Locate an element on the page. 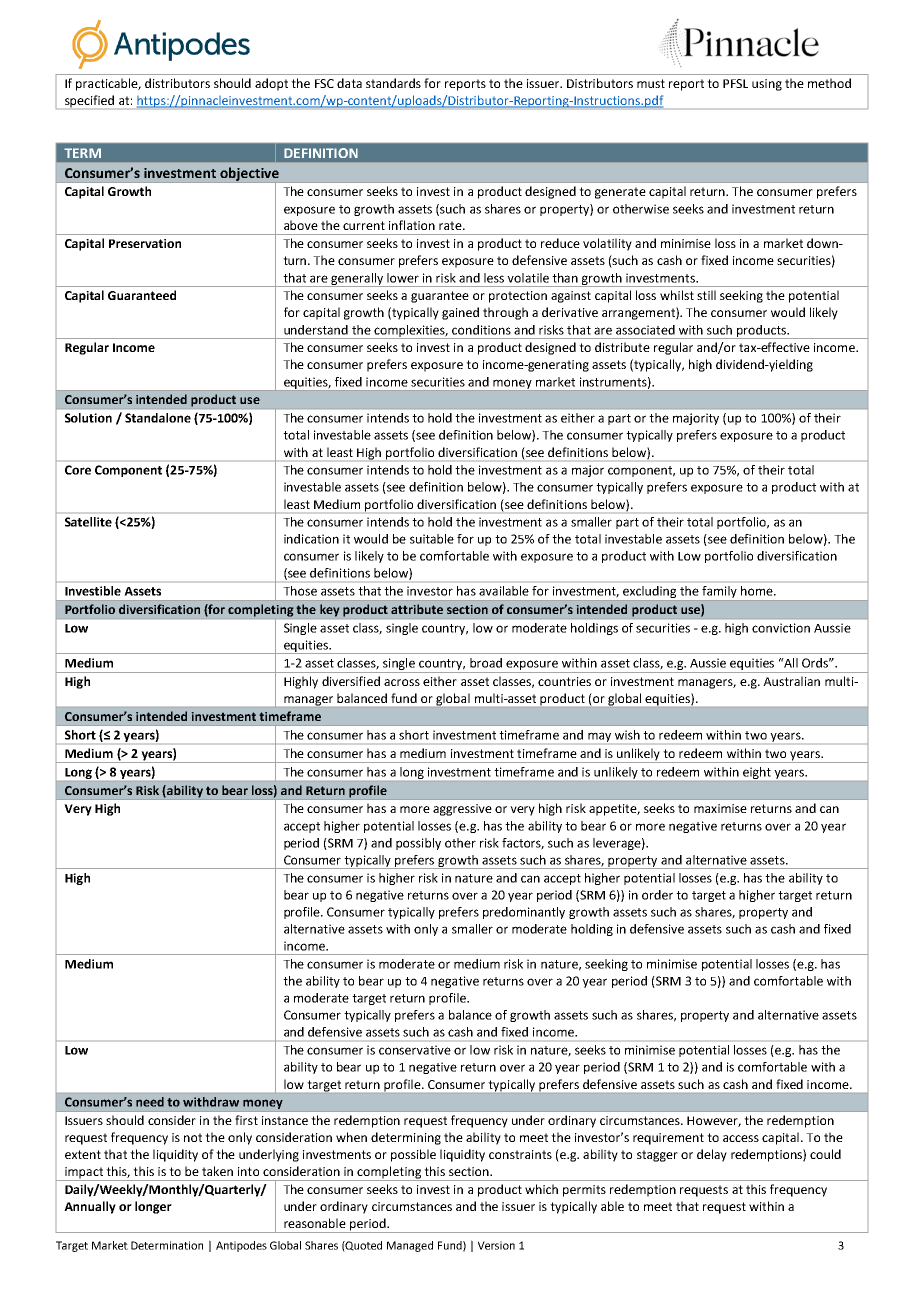 The width and height of the document is (924, 1308). Australian is located at coordinates (791, 681).
